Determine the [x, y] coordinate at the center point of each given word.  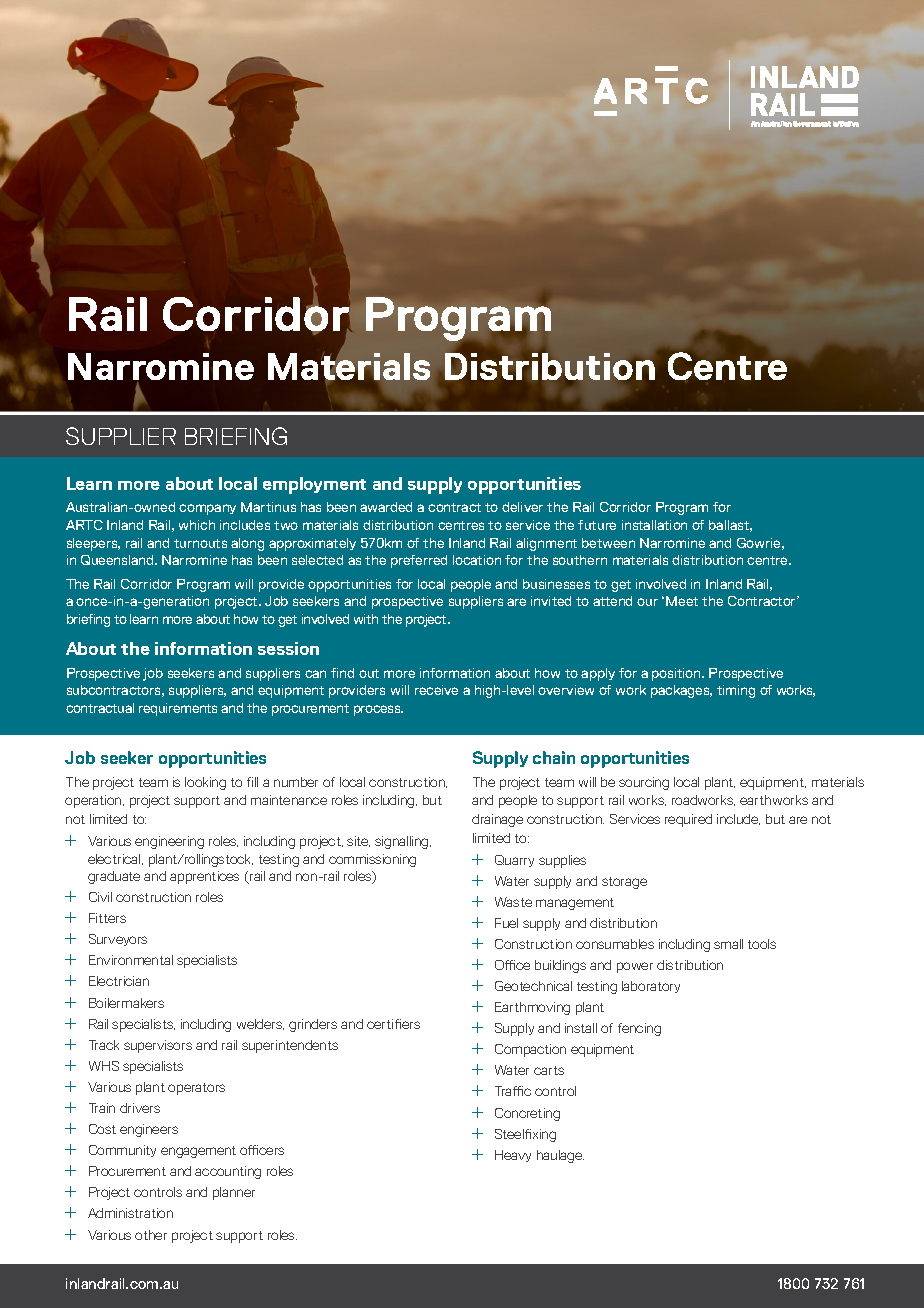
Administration [130, 1213]
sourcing [644, 783]
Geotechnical [533, 986]
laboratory [651, 987]
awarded [386, 507]
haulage [560, 1156]
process [378, 710]
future [597, 525]
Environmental [131, 960]
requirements [178, 709]
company [207, 509]
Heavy [513, 1156]
